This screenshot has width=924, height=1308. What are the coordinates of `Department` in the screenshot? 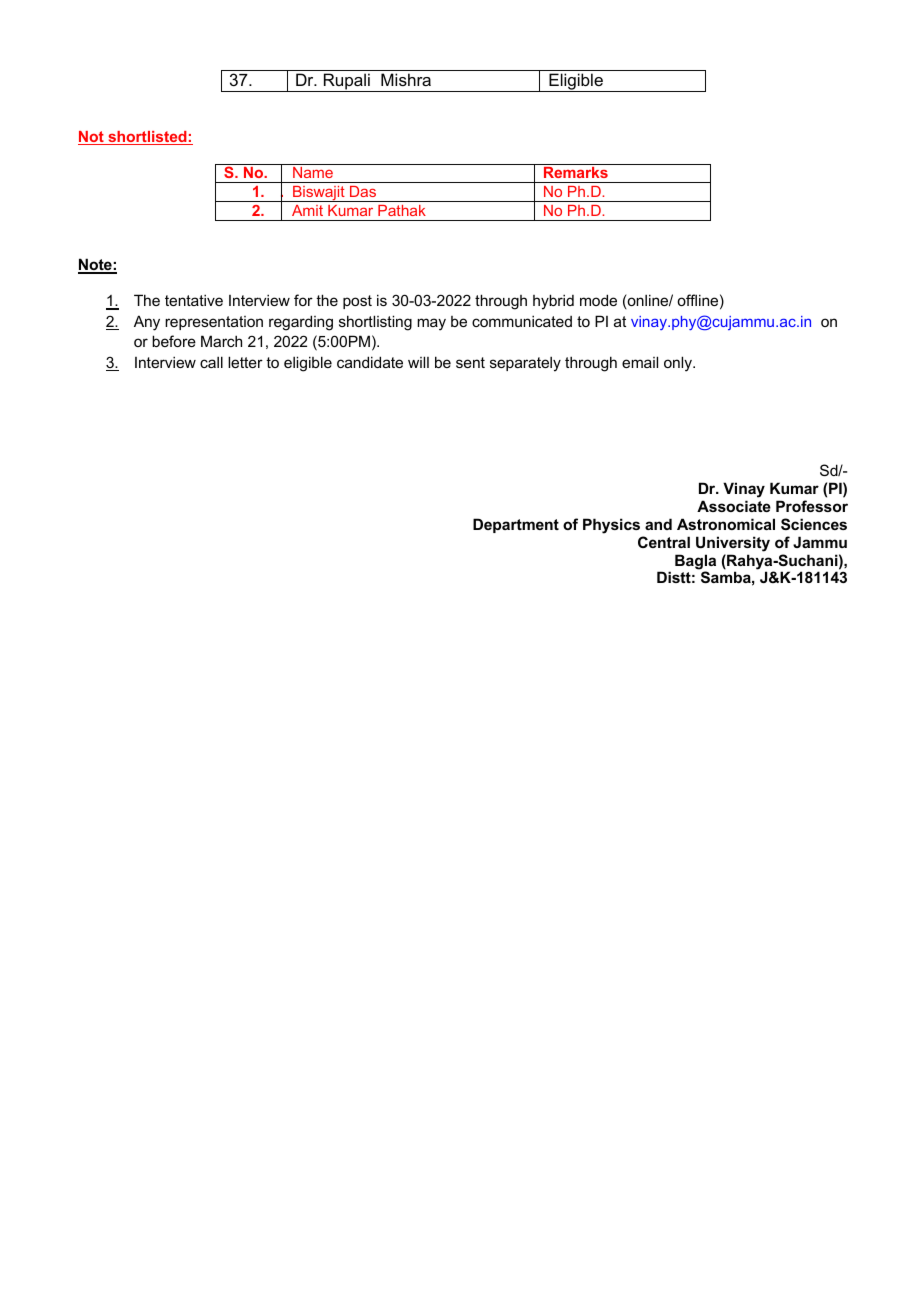 It's located at (516, 525).
